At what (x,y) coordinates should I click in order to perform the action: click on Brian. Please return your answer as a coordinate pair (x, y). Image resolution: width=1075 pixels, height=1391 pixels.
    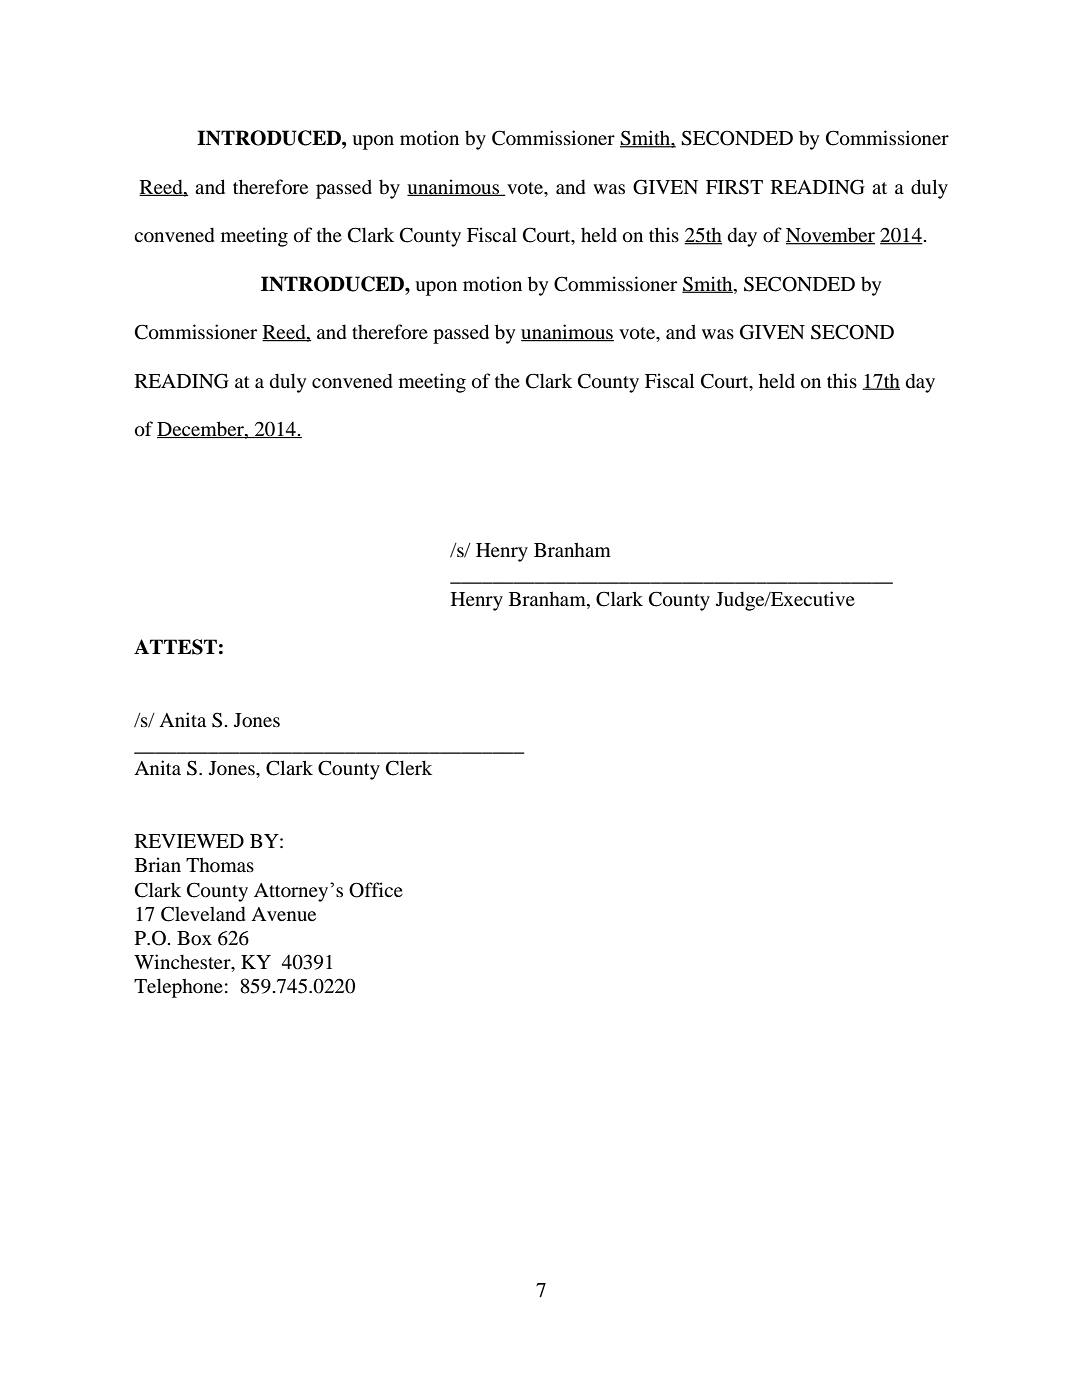
    Looking at the image, I should click on (158, 864).
